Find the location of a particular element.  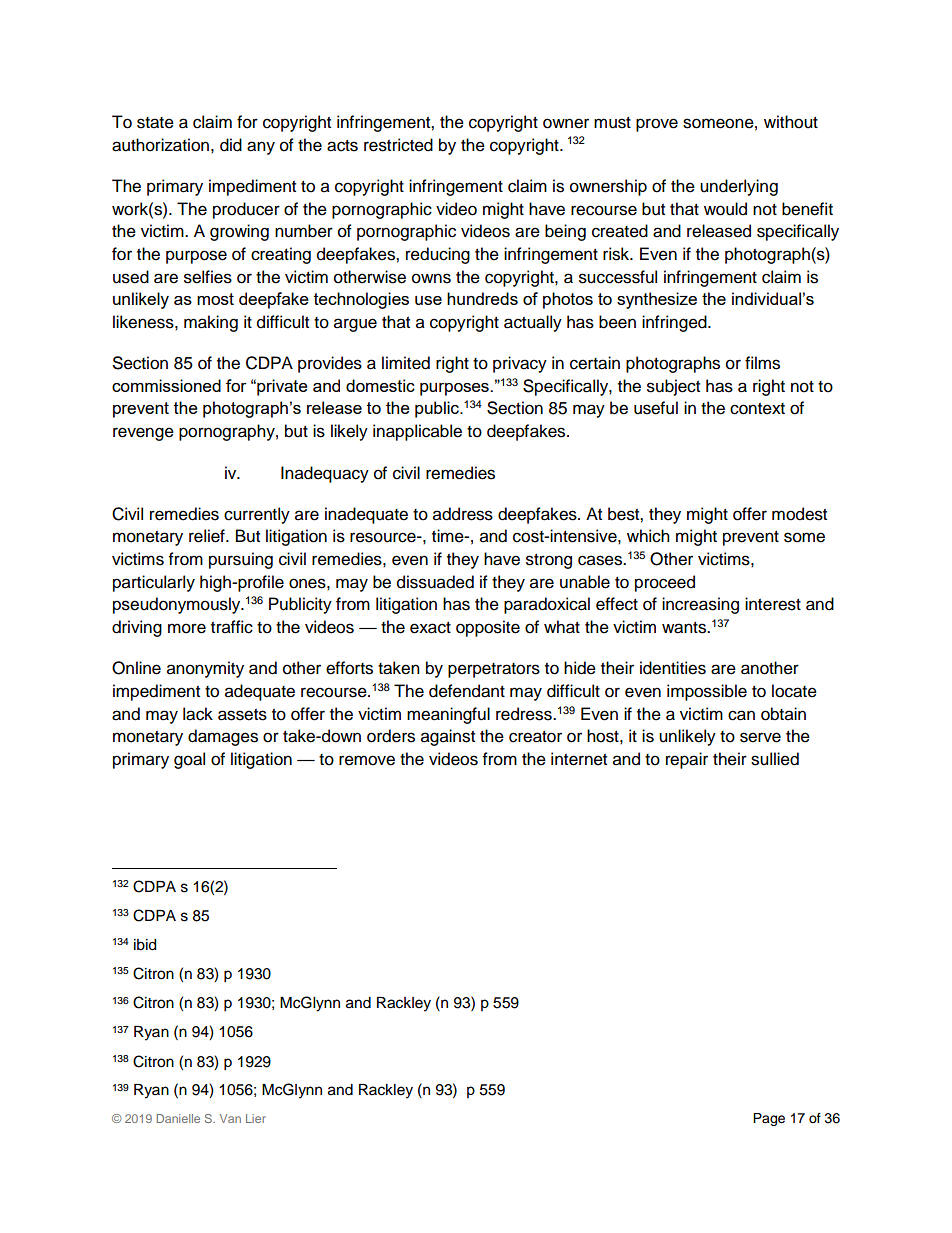

restricted is located at coordinates (398, 145).
